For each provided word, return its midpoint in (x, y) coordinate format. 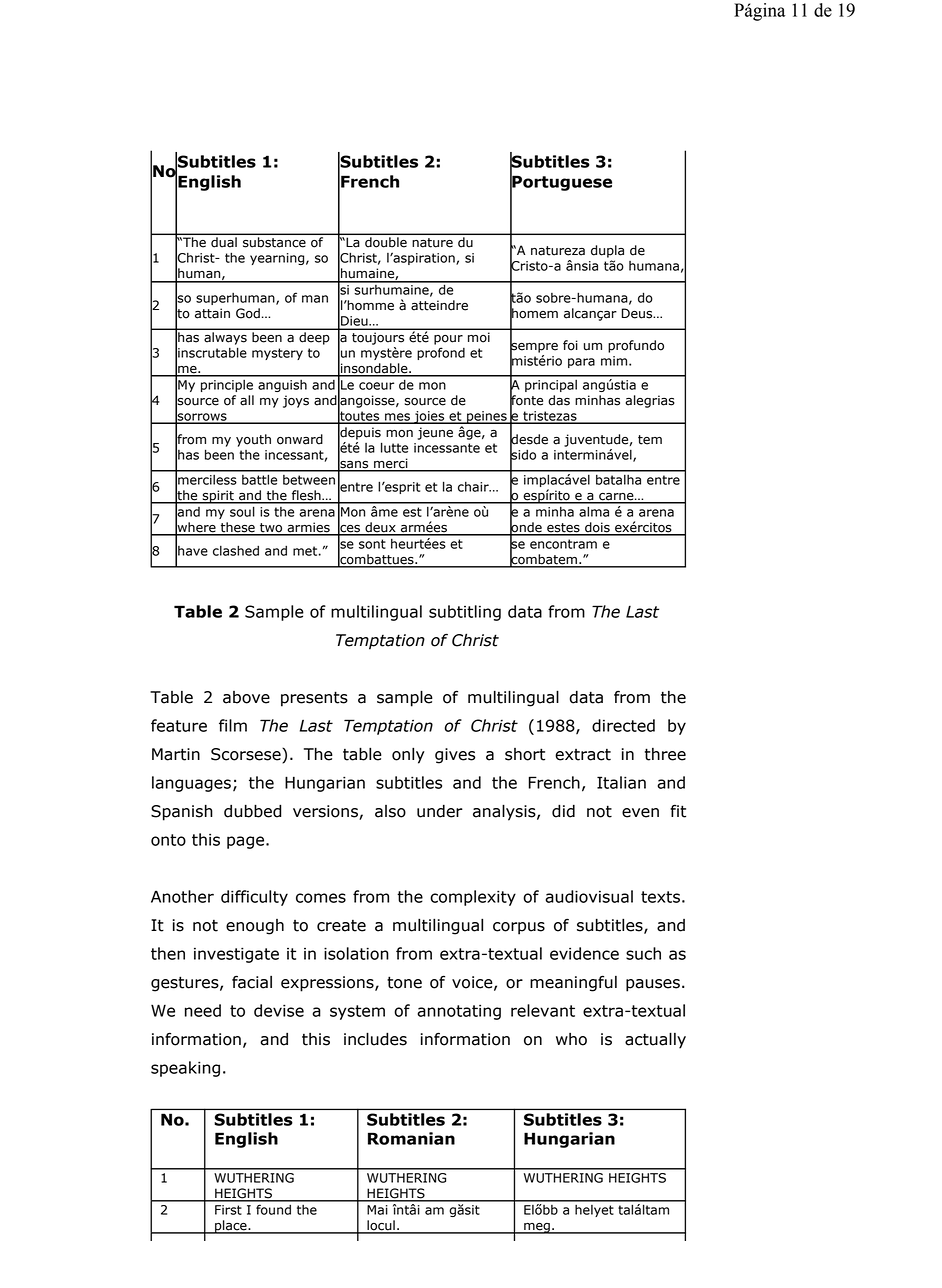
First (228, 1210)
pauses (653, 985)
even (640, 813)
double (386, 242)
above (246, 697)
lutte (394, 447)
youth (253, 440)
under (440, 811)
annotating (459, 1012)
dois (597, 528)
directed (623, 725)
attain (212, 313)
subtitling (465, 613)
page (247, 842)
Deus (638, 313)
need (203, 1010)
